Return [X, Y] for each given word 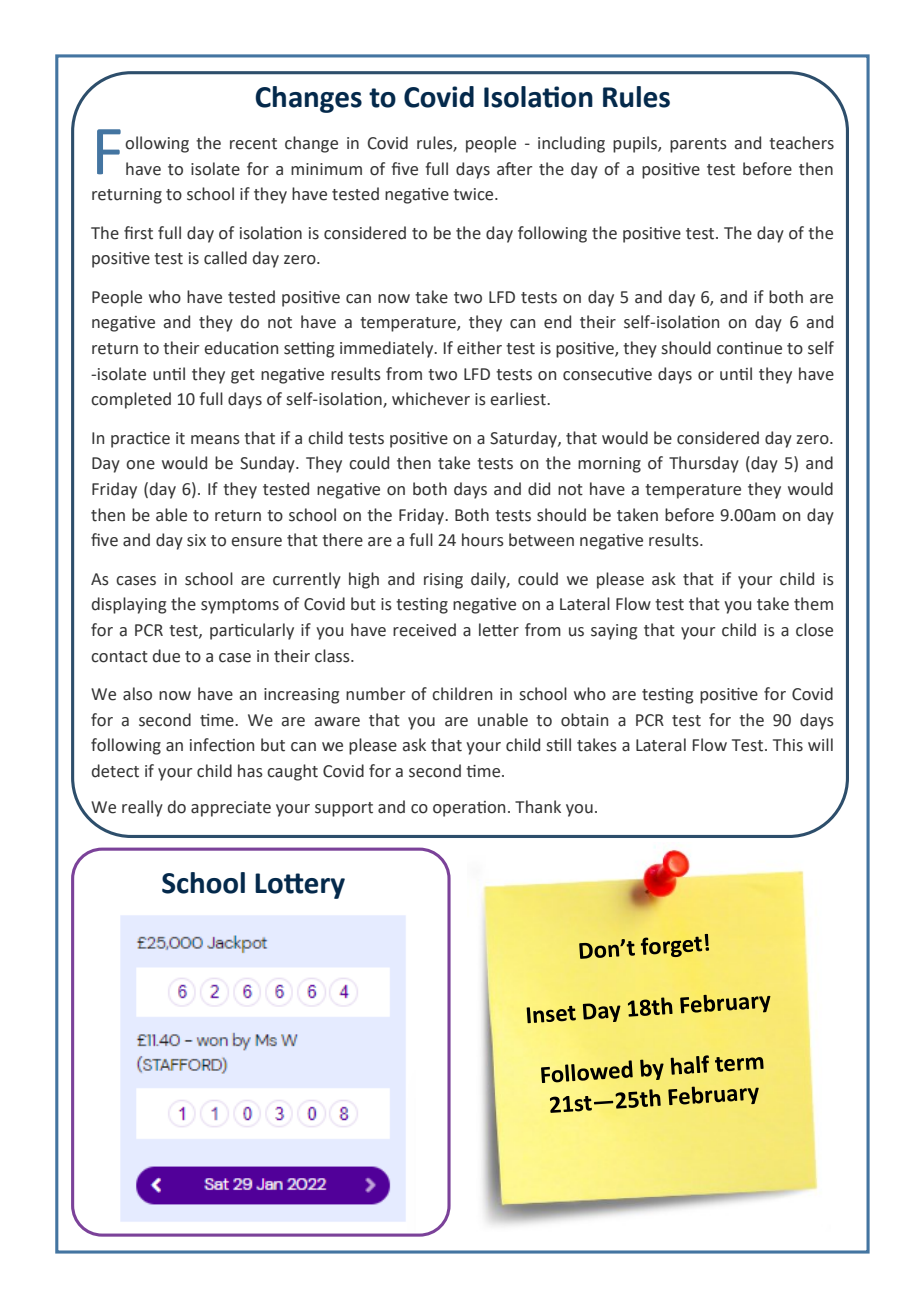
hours [483, 540]
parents [698, 145]
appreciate [231, 809]
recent [253, 144]
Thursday [704, 464]
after [514, 169]
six [196, 540]
